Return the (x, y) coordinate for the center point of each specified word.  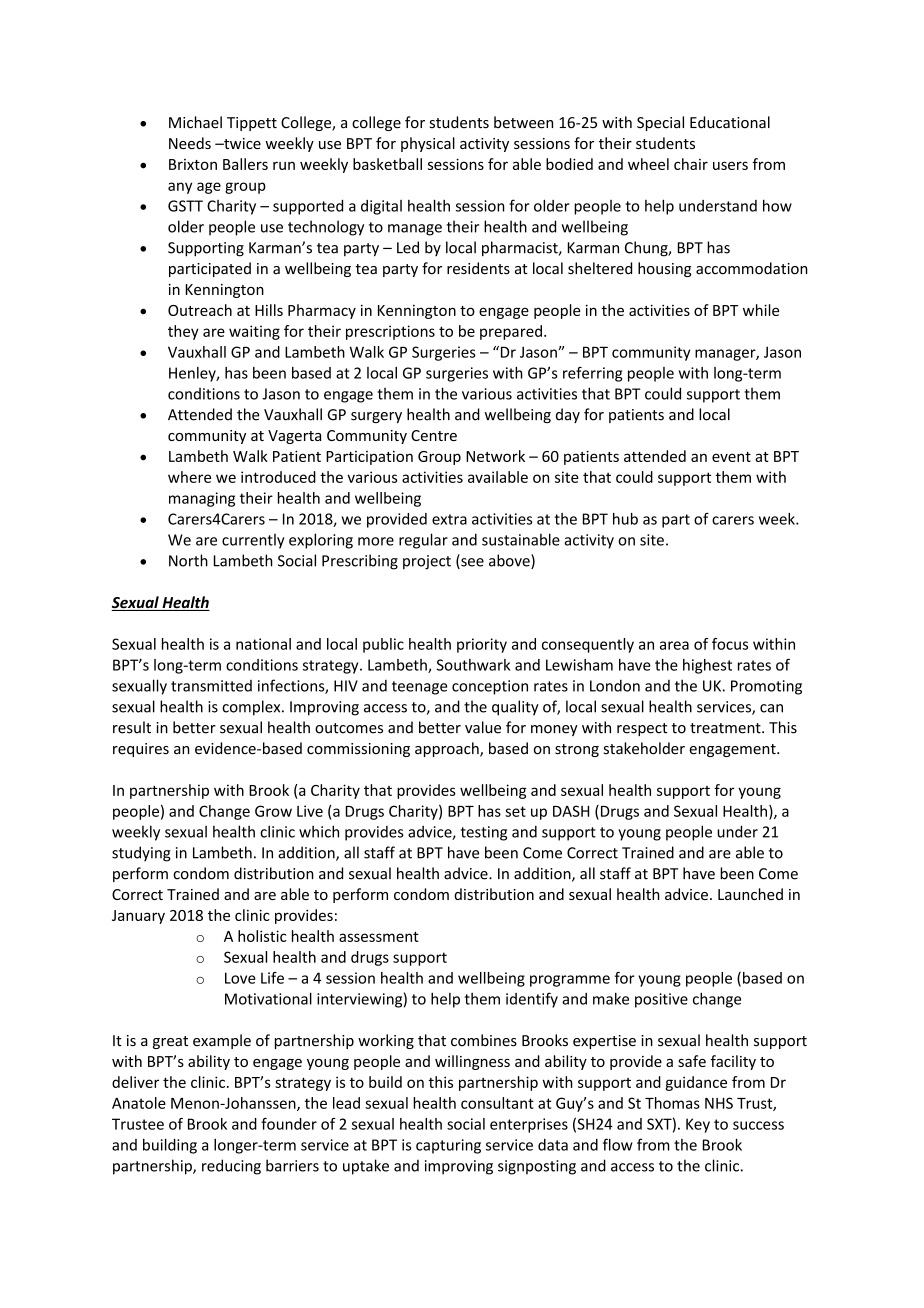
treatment (726, 728)
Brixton (193, 164)
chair (691, 164)
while (761, 310)
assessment (379, 936)
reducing (231, 1167)
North (188, 560)
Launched (750, 894)
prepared (511, 332)
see (471, 563)
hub (625, 519)
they (183, 332)
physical (428, 144)
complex (252, 708)
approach (448, 749)
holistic (262, 936)
